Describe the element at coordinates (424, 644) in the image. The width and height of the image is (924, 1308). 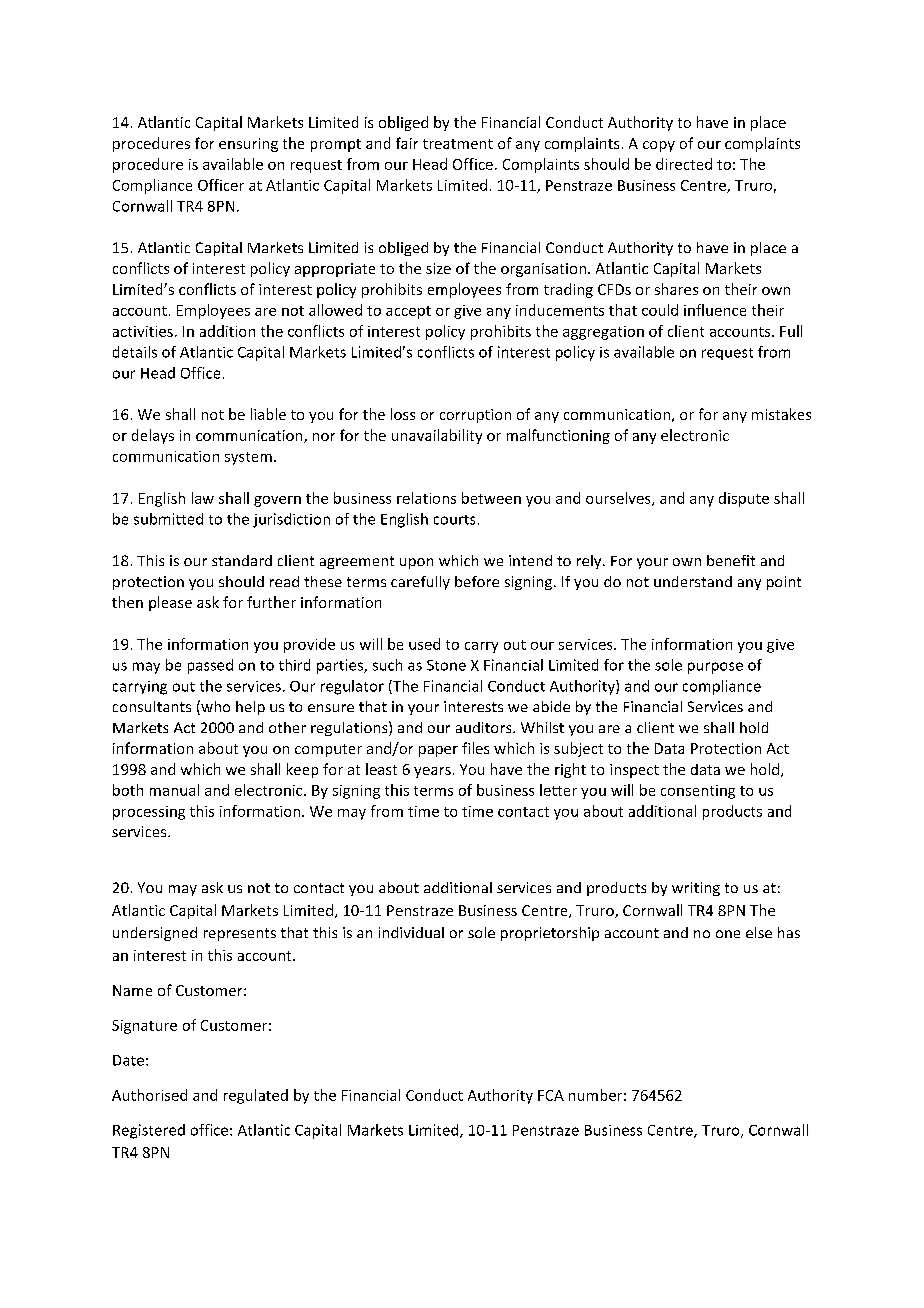
I see `used` at that location.
